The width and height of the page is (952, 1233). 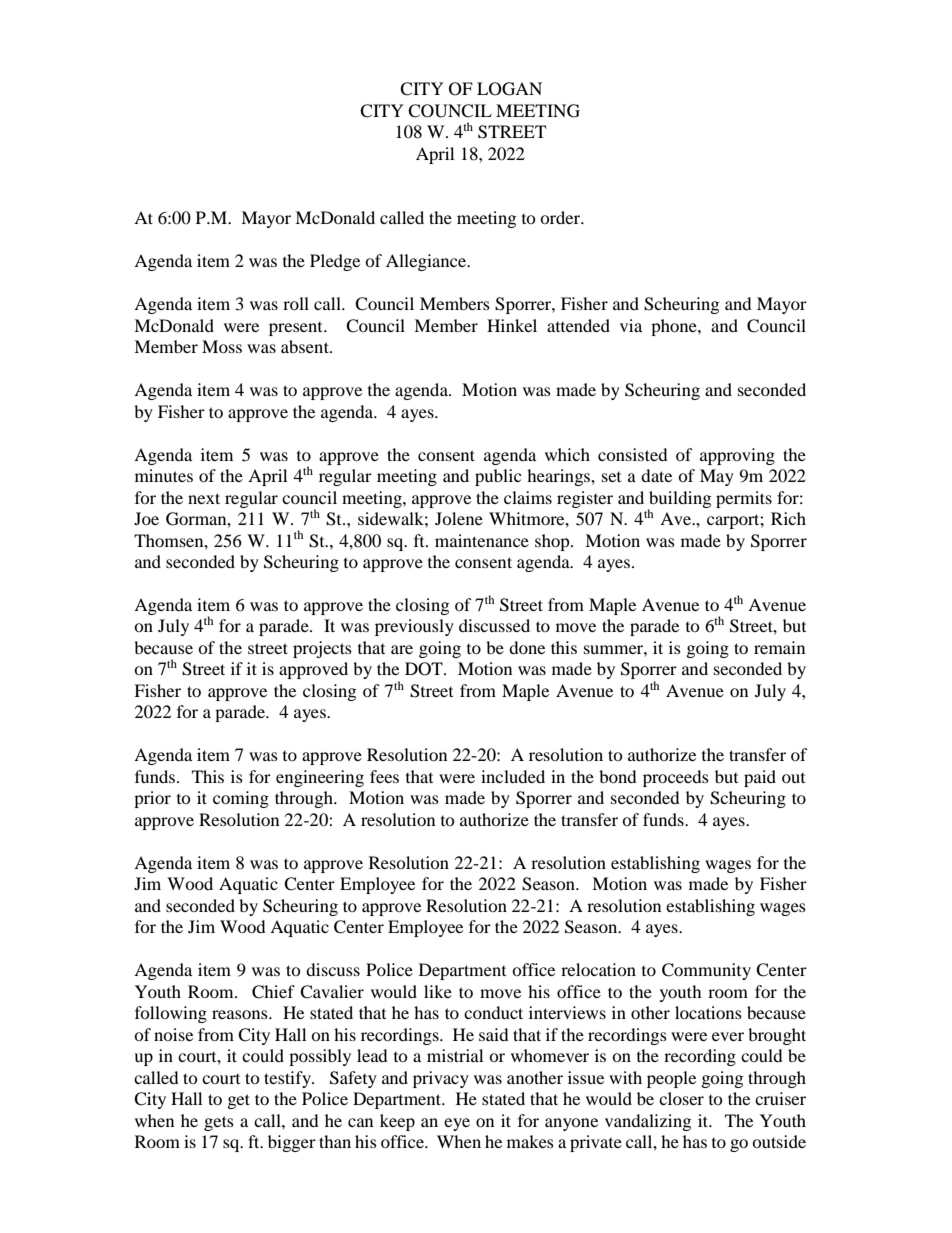 I want to click on remain, so click(x=779, y=647).
